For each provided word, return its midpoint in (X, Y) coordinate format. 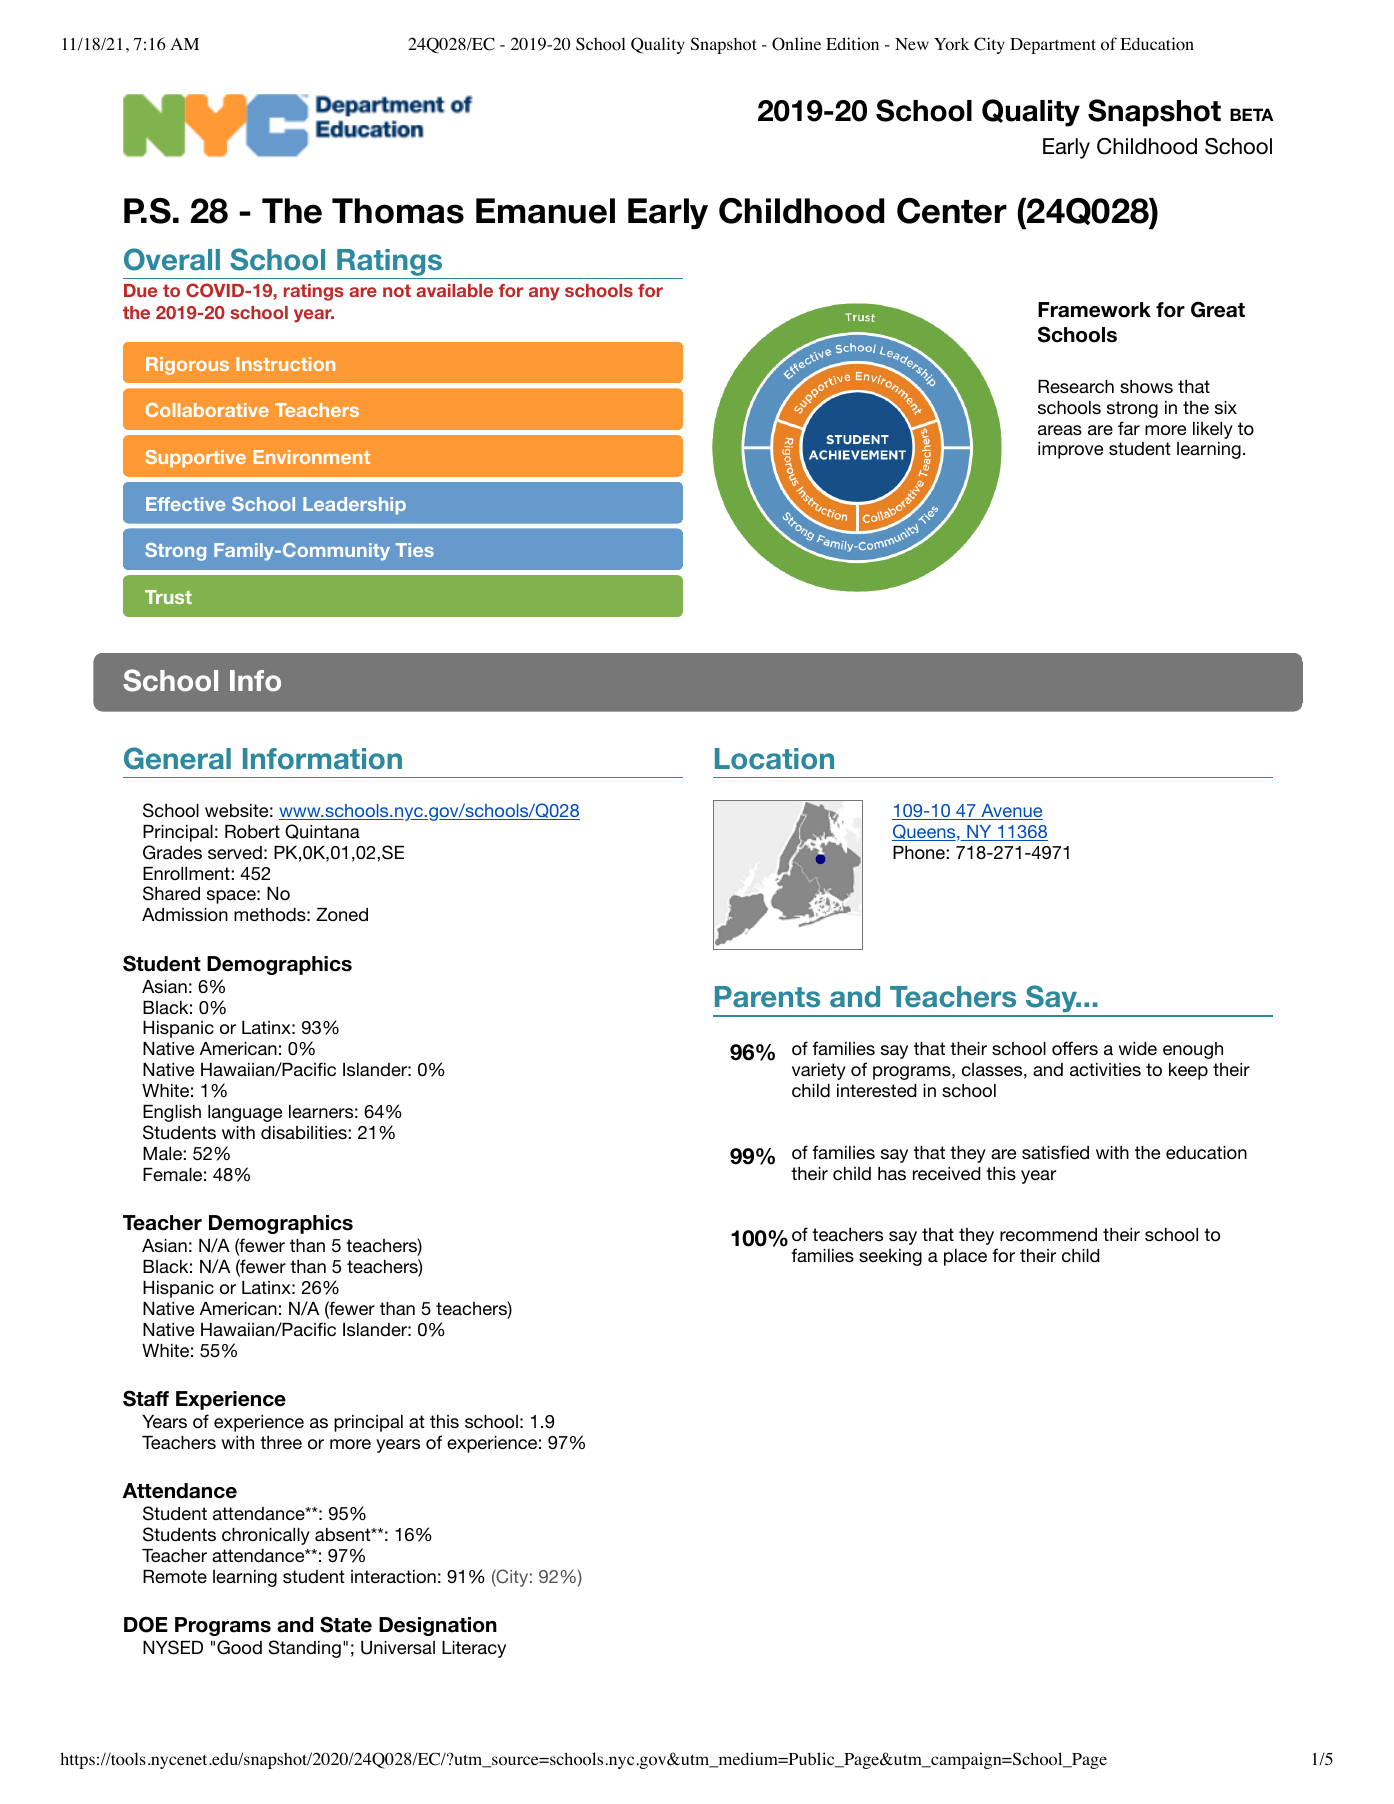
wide (1137, 1048)
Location (774, 759)
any (544, 294)
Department (1053, 46)
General (177, 758)
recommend (1048, 1234)
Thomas (398, 211)
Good (239, 1647)
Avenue (1011, 812)
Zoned (342, 914)
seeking (890, 1257)
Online (796, 44)
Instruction (285, 364)
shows (1146, 386)
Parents (767, 997)
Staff (146, 1398)
